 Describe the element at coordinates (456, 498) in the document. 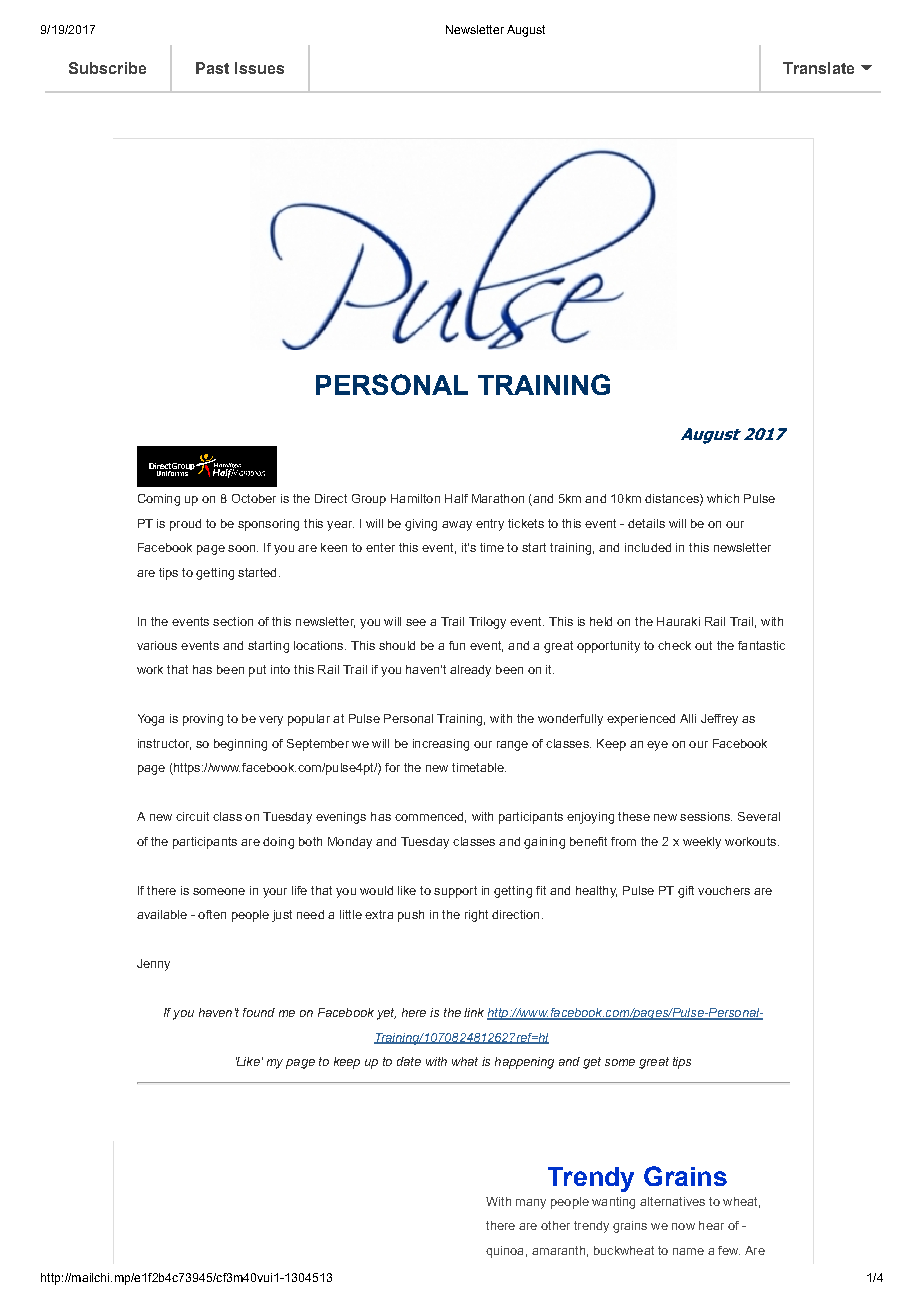

I see `Half` at that location.
